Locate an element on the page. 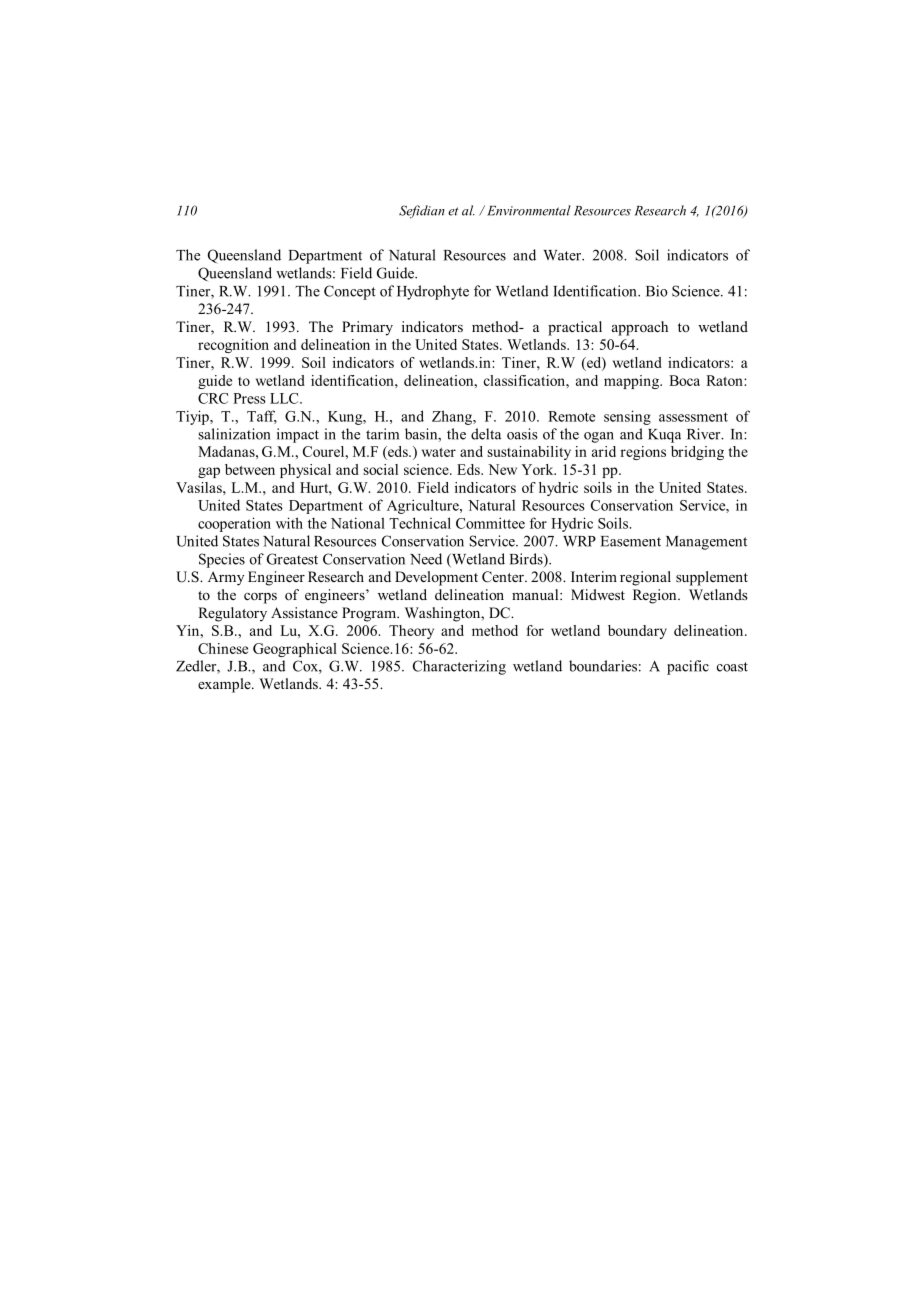  Concept is located at coordinates (350, 292).
